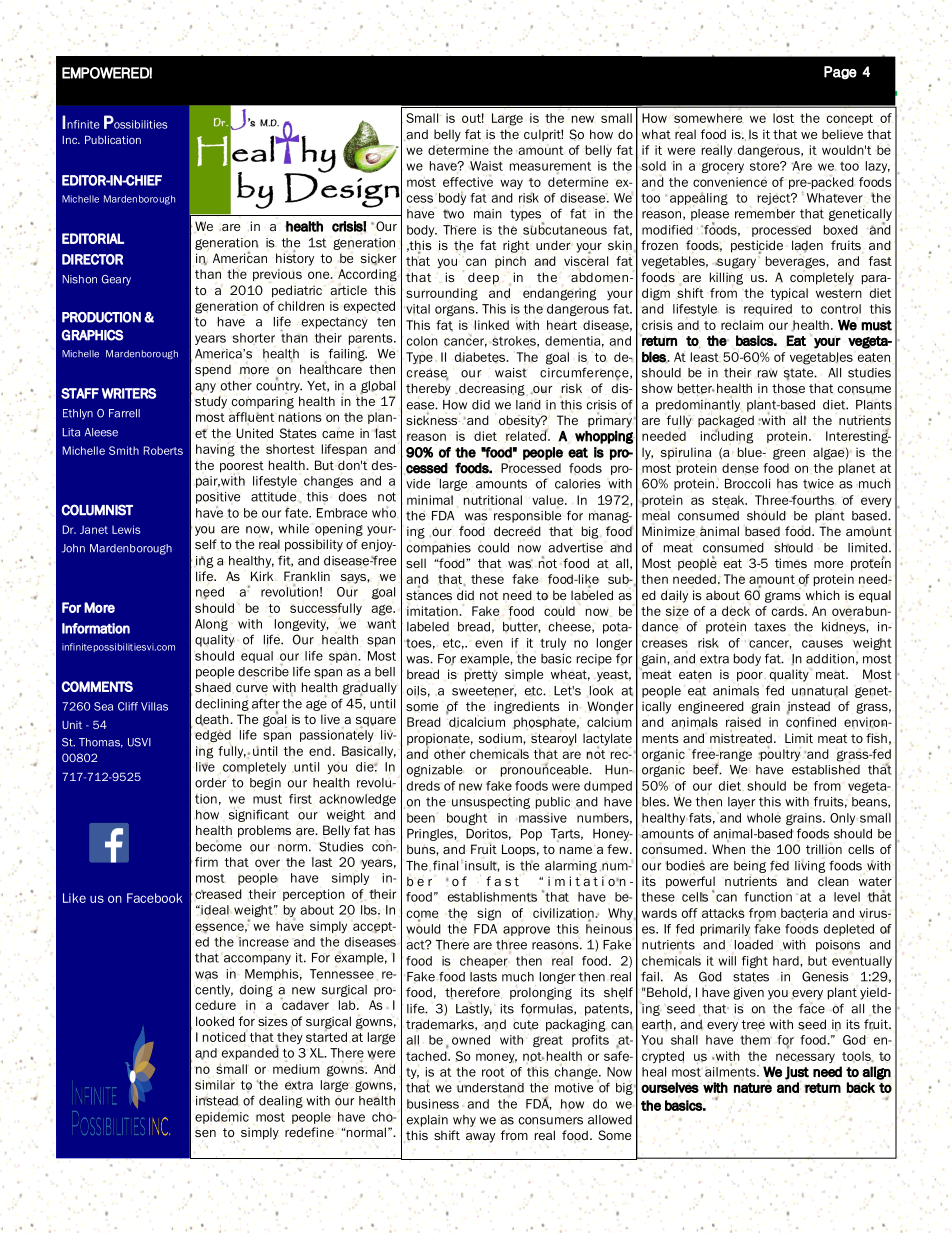  What do you see at coordinates (468, 181) in the screenshot?
I see `effective` at bounding box center [468, 181].
